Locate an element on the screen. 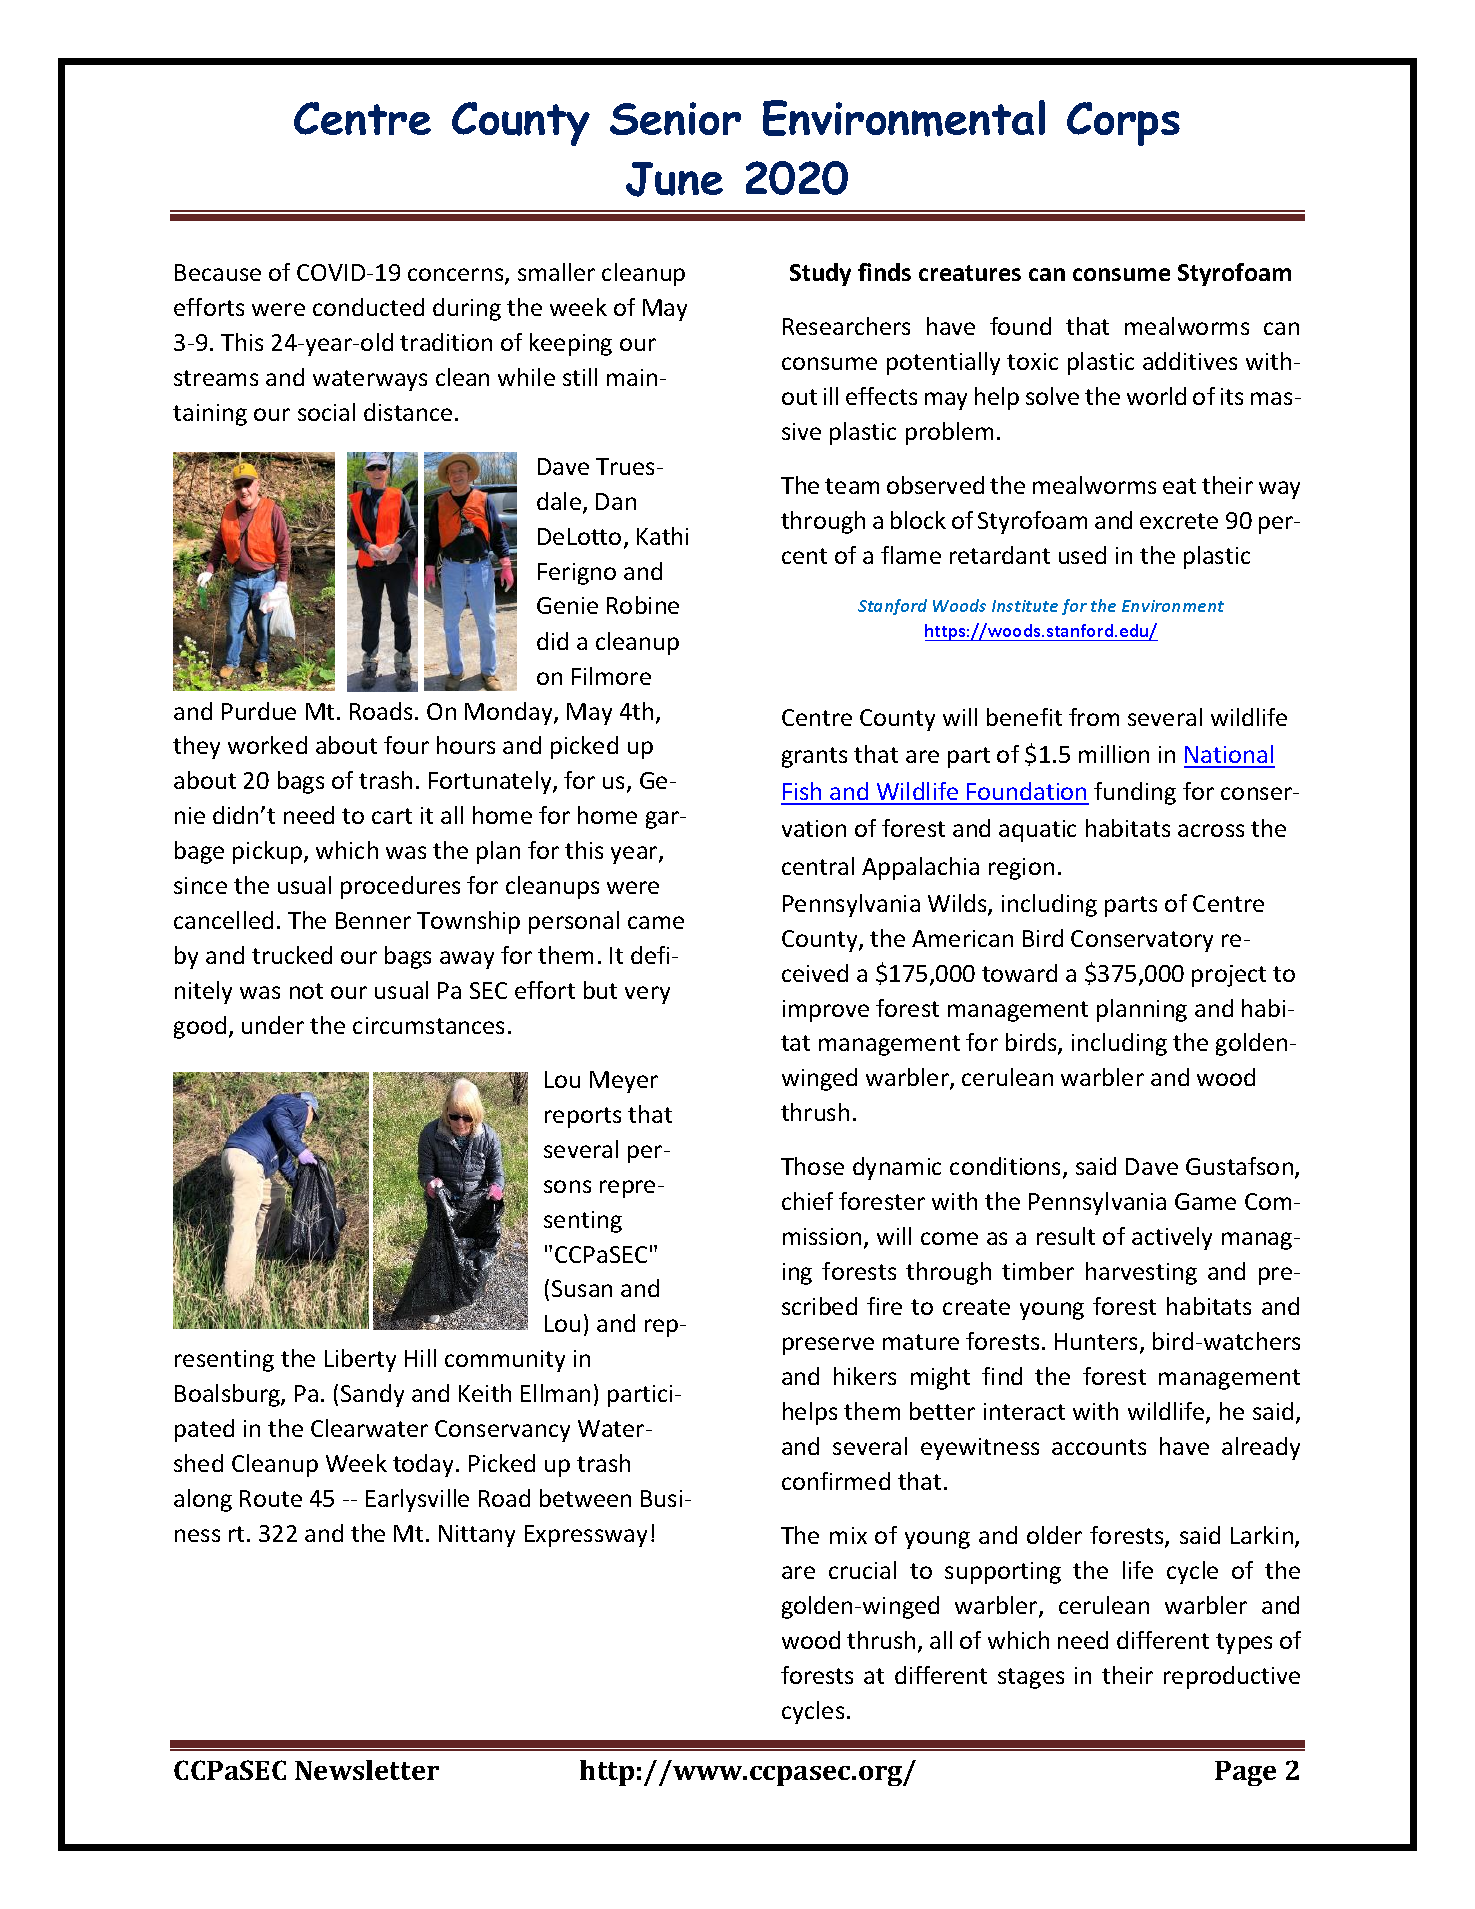  from is located at coordinates (1094, 717).
